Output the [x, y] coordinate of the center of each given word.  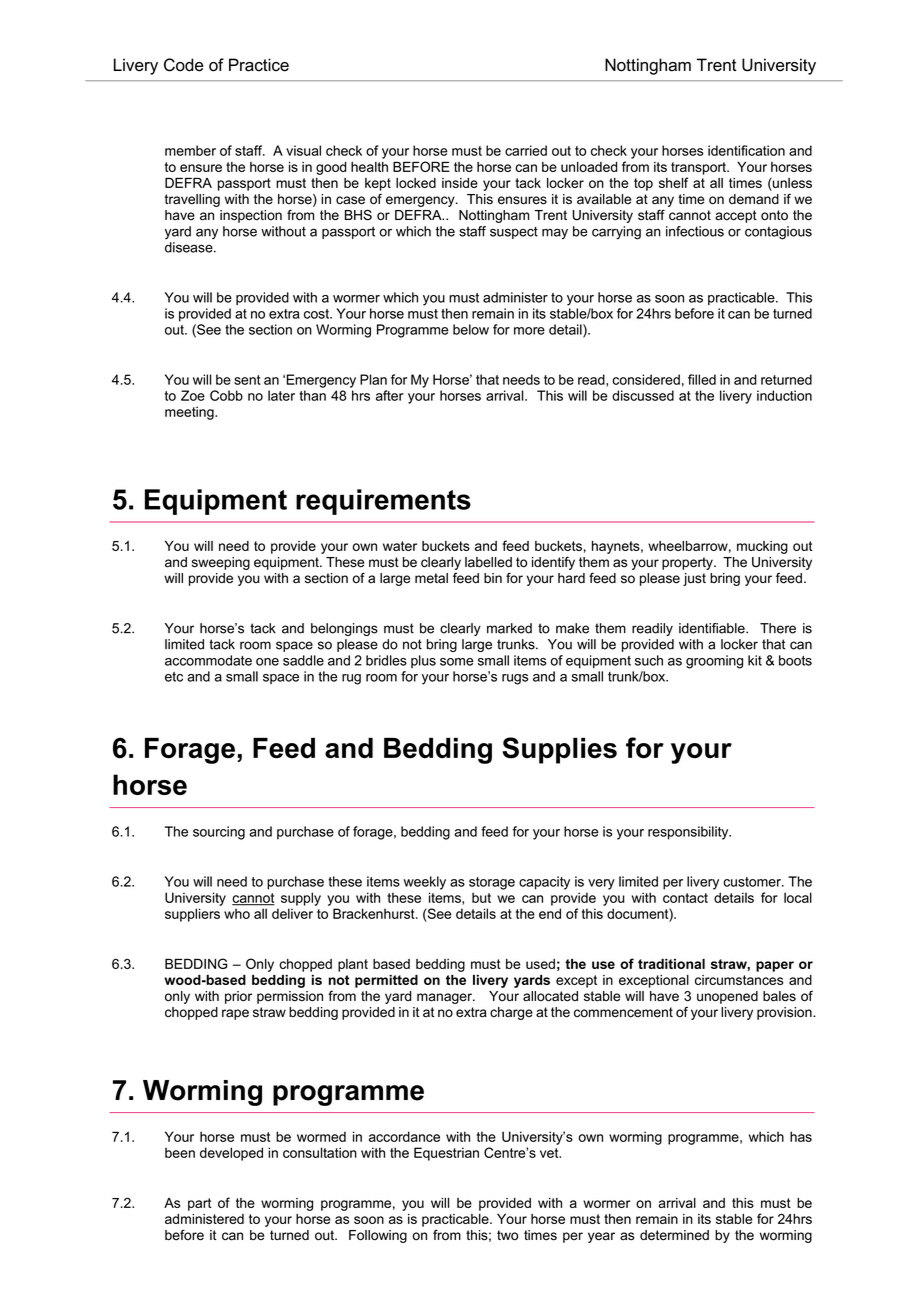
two [507, 1235]
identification [746, 150]
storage [492, 883]
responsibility [689, 833]
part [200, 1204]
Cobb [226, 395]
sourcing [219, 833]
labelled [488, 562]
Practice [259, 65]
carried [526, 150]
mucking [762, 547]
